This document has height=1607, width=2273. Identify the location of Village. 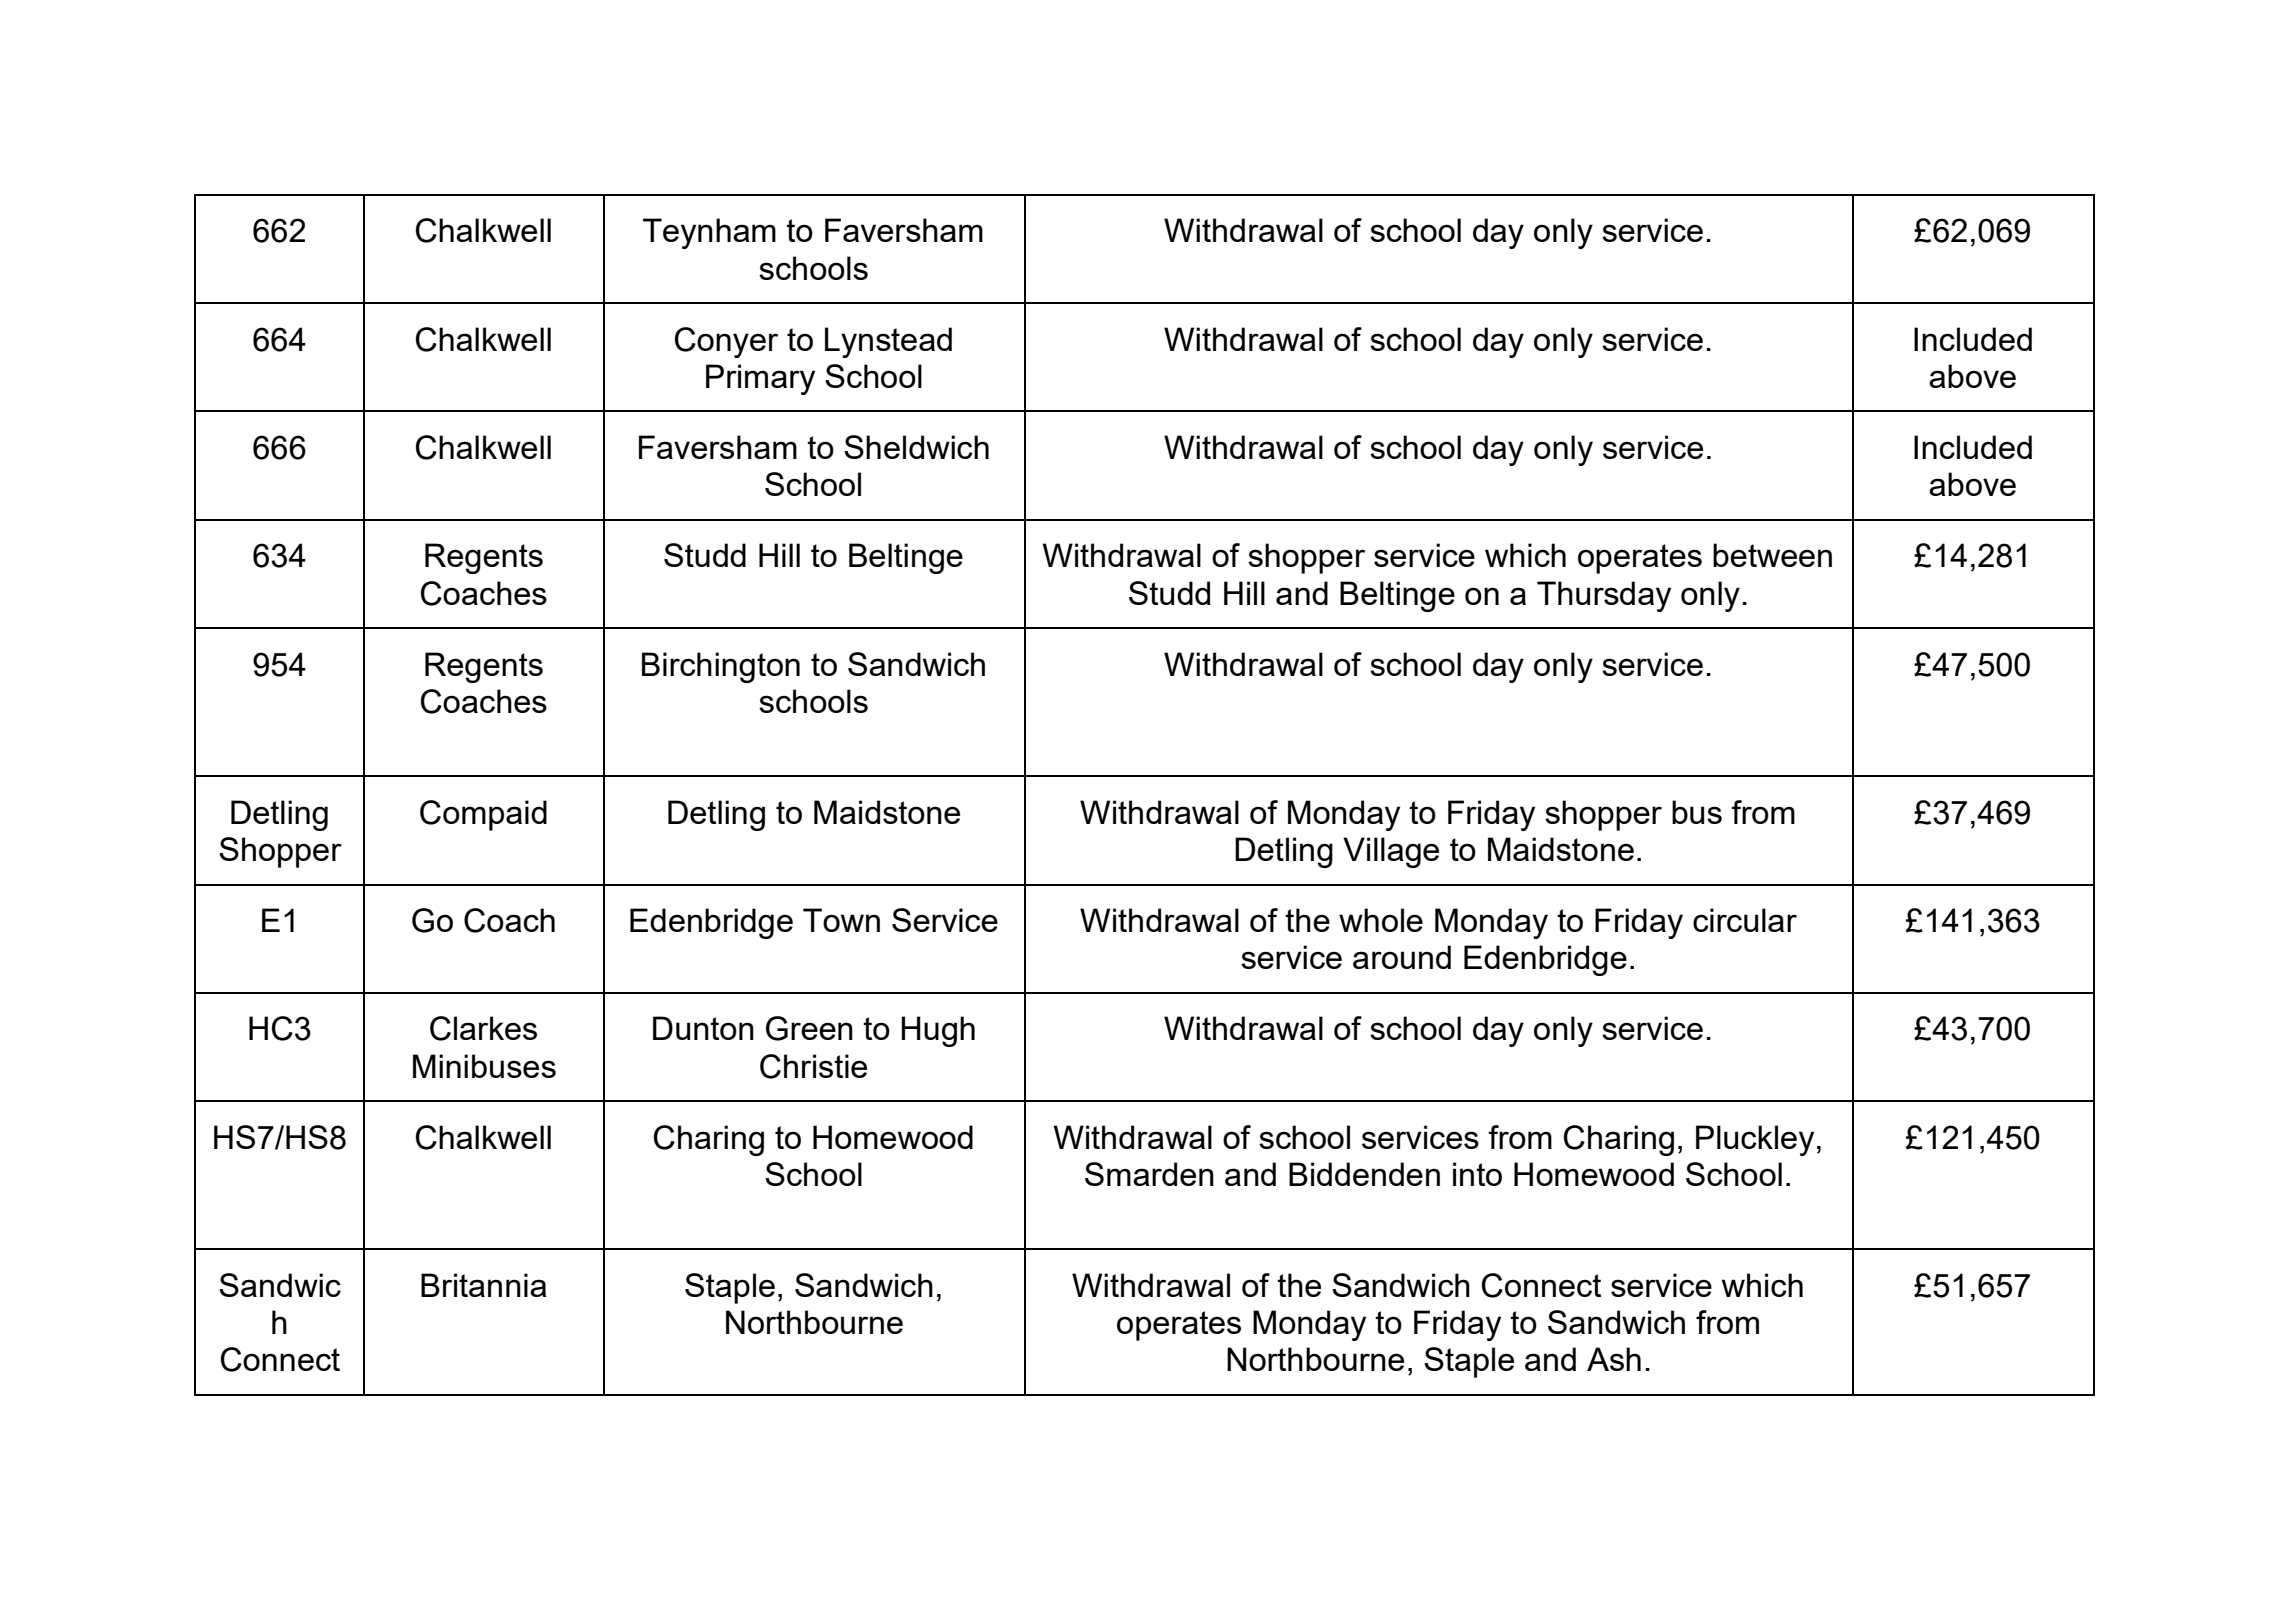
(1391, 852).
